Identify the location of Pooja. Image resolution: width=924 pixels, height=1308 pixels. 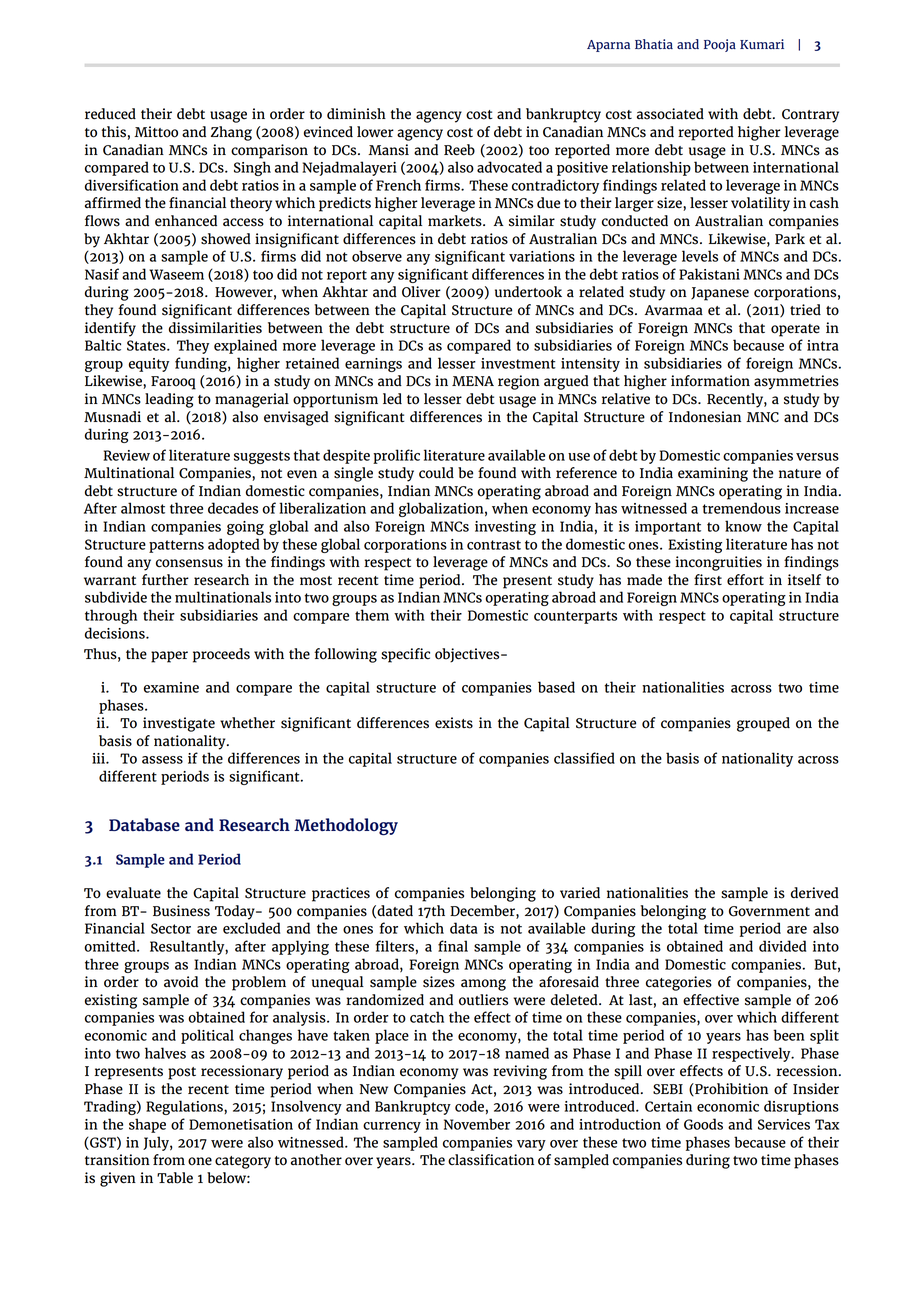
(720, 45).
